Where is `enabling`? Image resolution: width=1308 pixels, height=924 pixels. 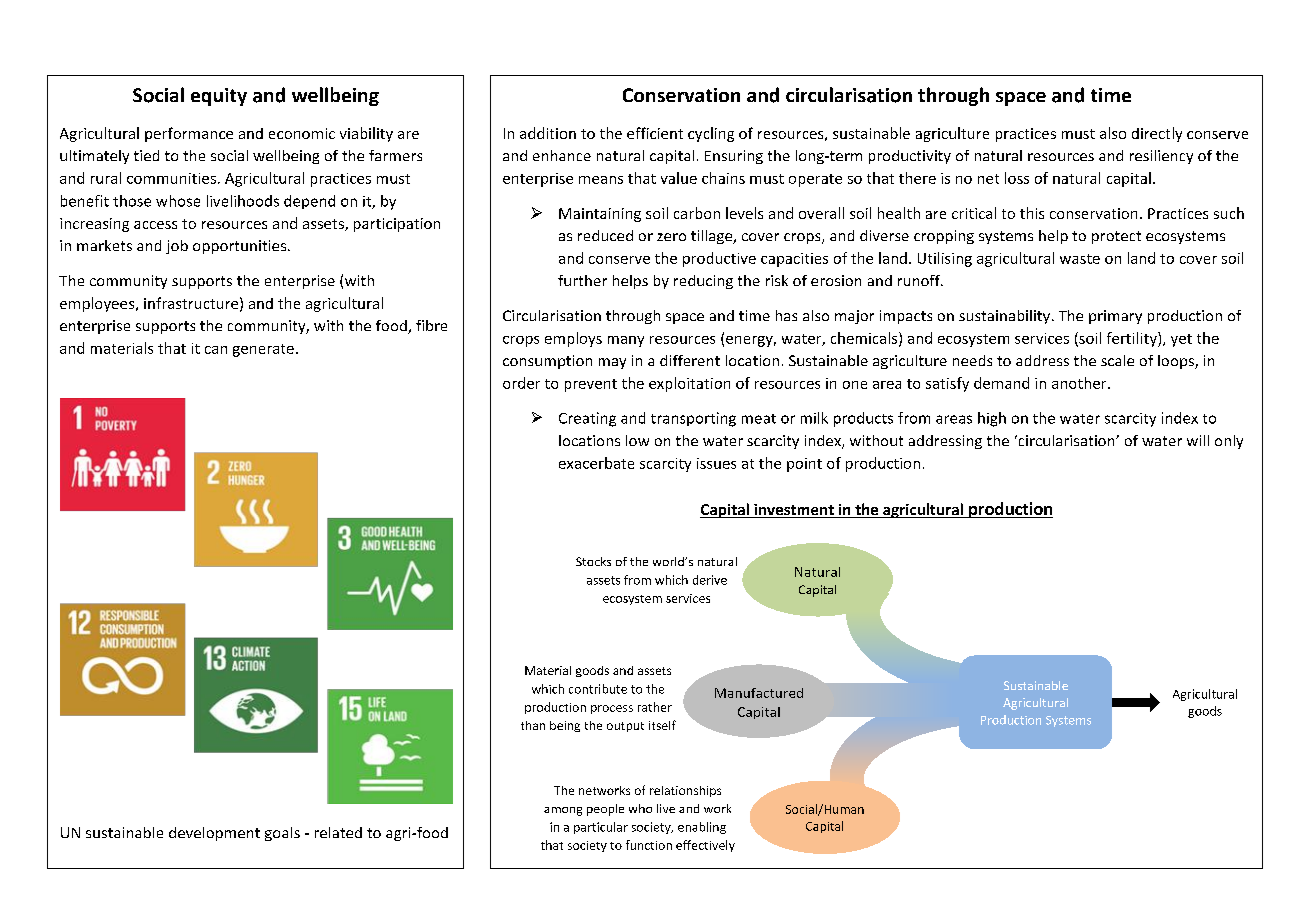 enabling is located at coordinates (702, 828).
